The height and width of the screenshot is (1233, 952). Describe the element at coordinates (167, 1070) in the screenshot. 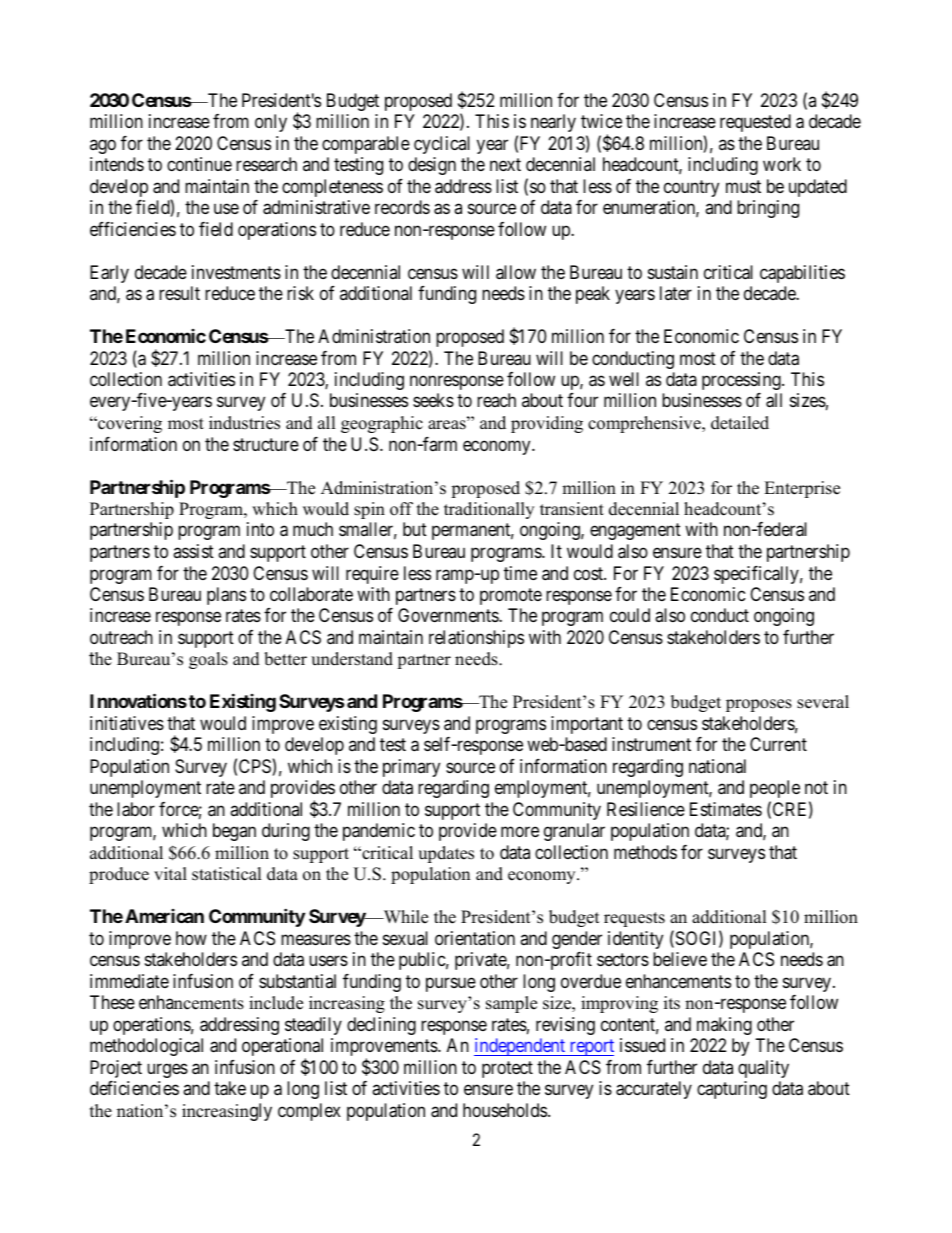

I see `urges` at that location.
